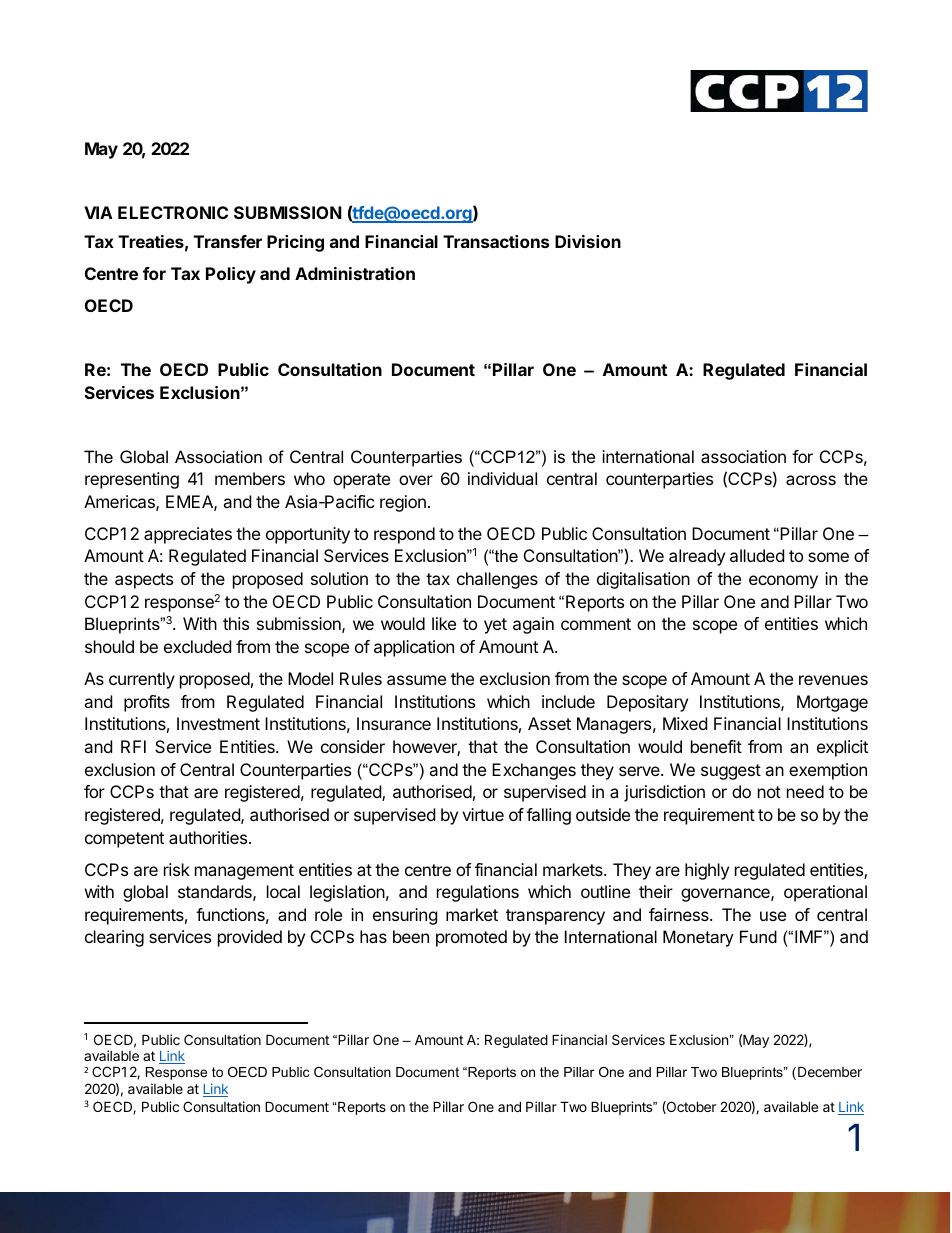  I want to click on excluded, so click(197, 646).
